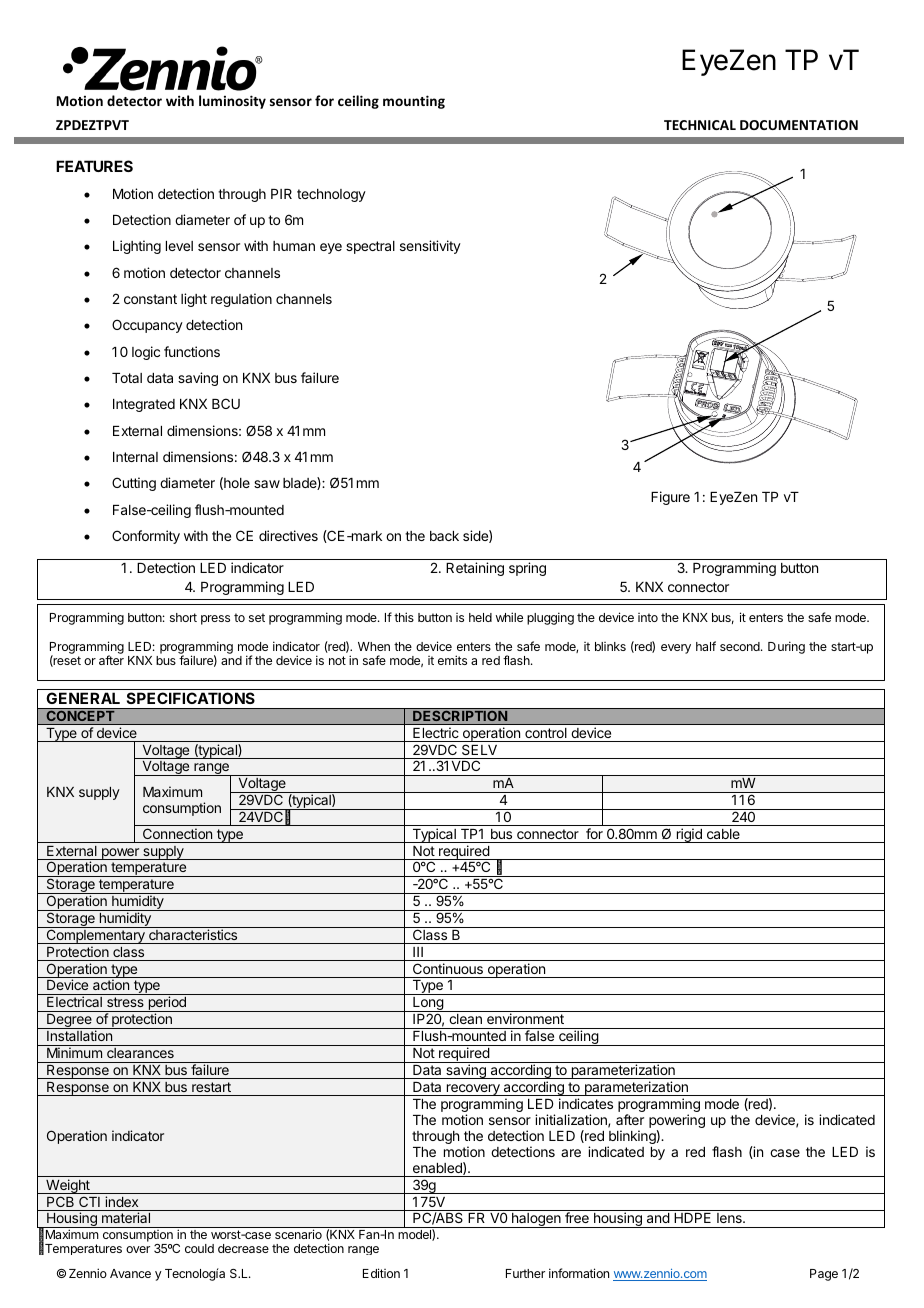  I want to click on could, so click(199, 1248).
